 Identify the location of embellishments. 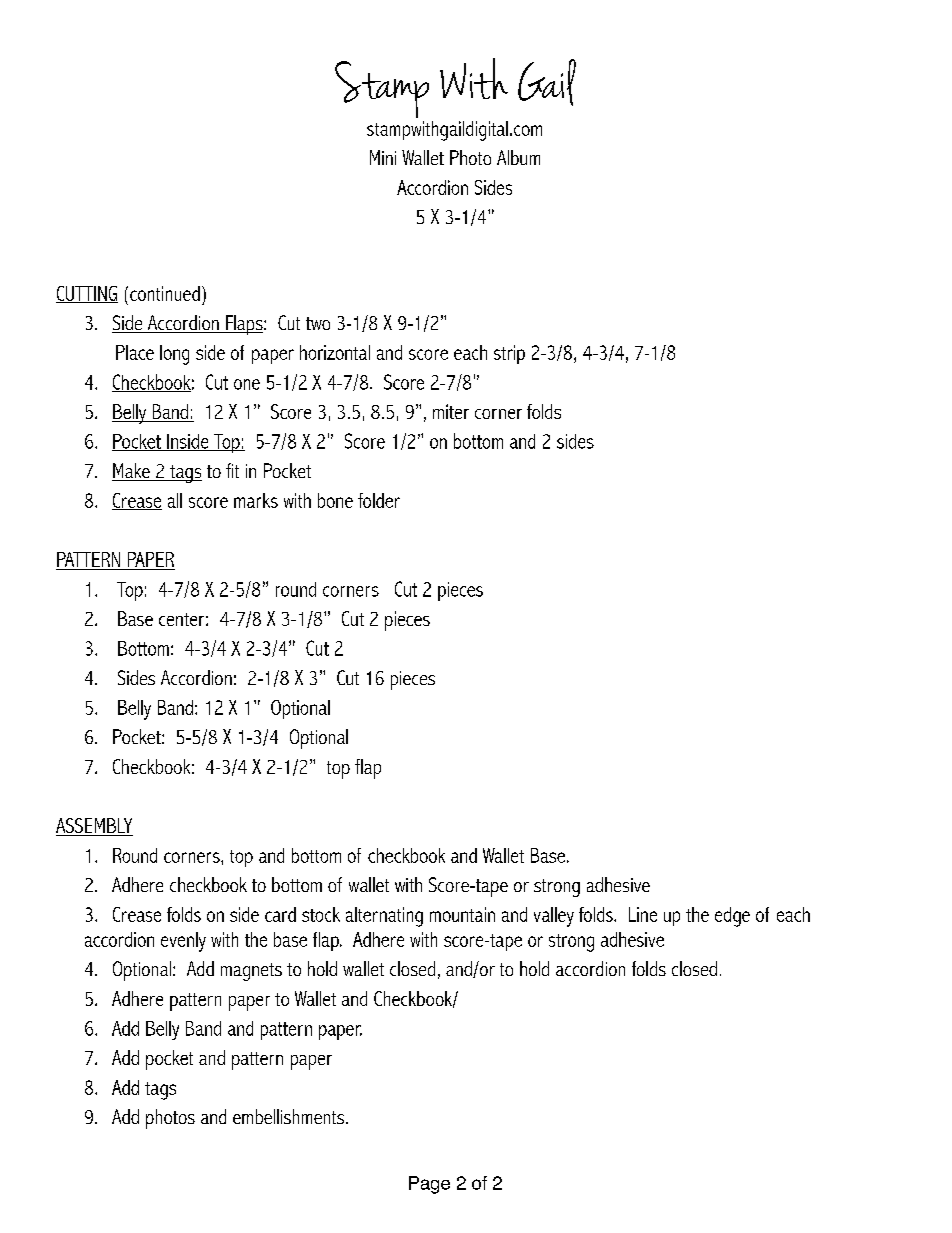
(290, 1116).
